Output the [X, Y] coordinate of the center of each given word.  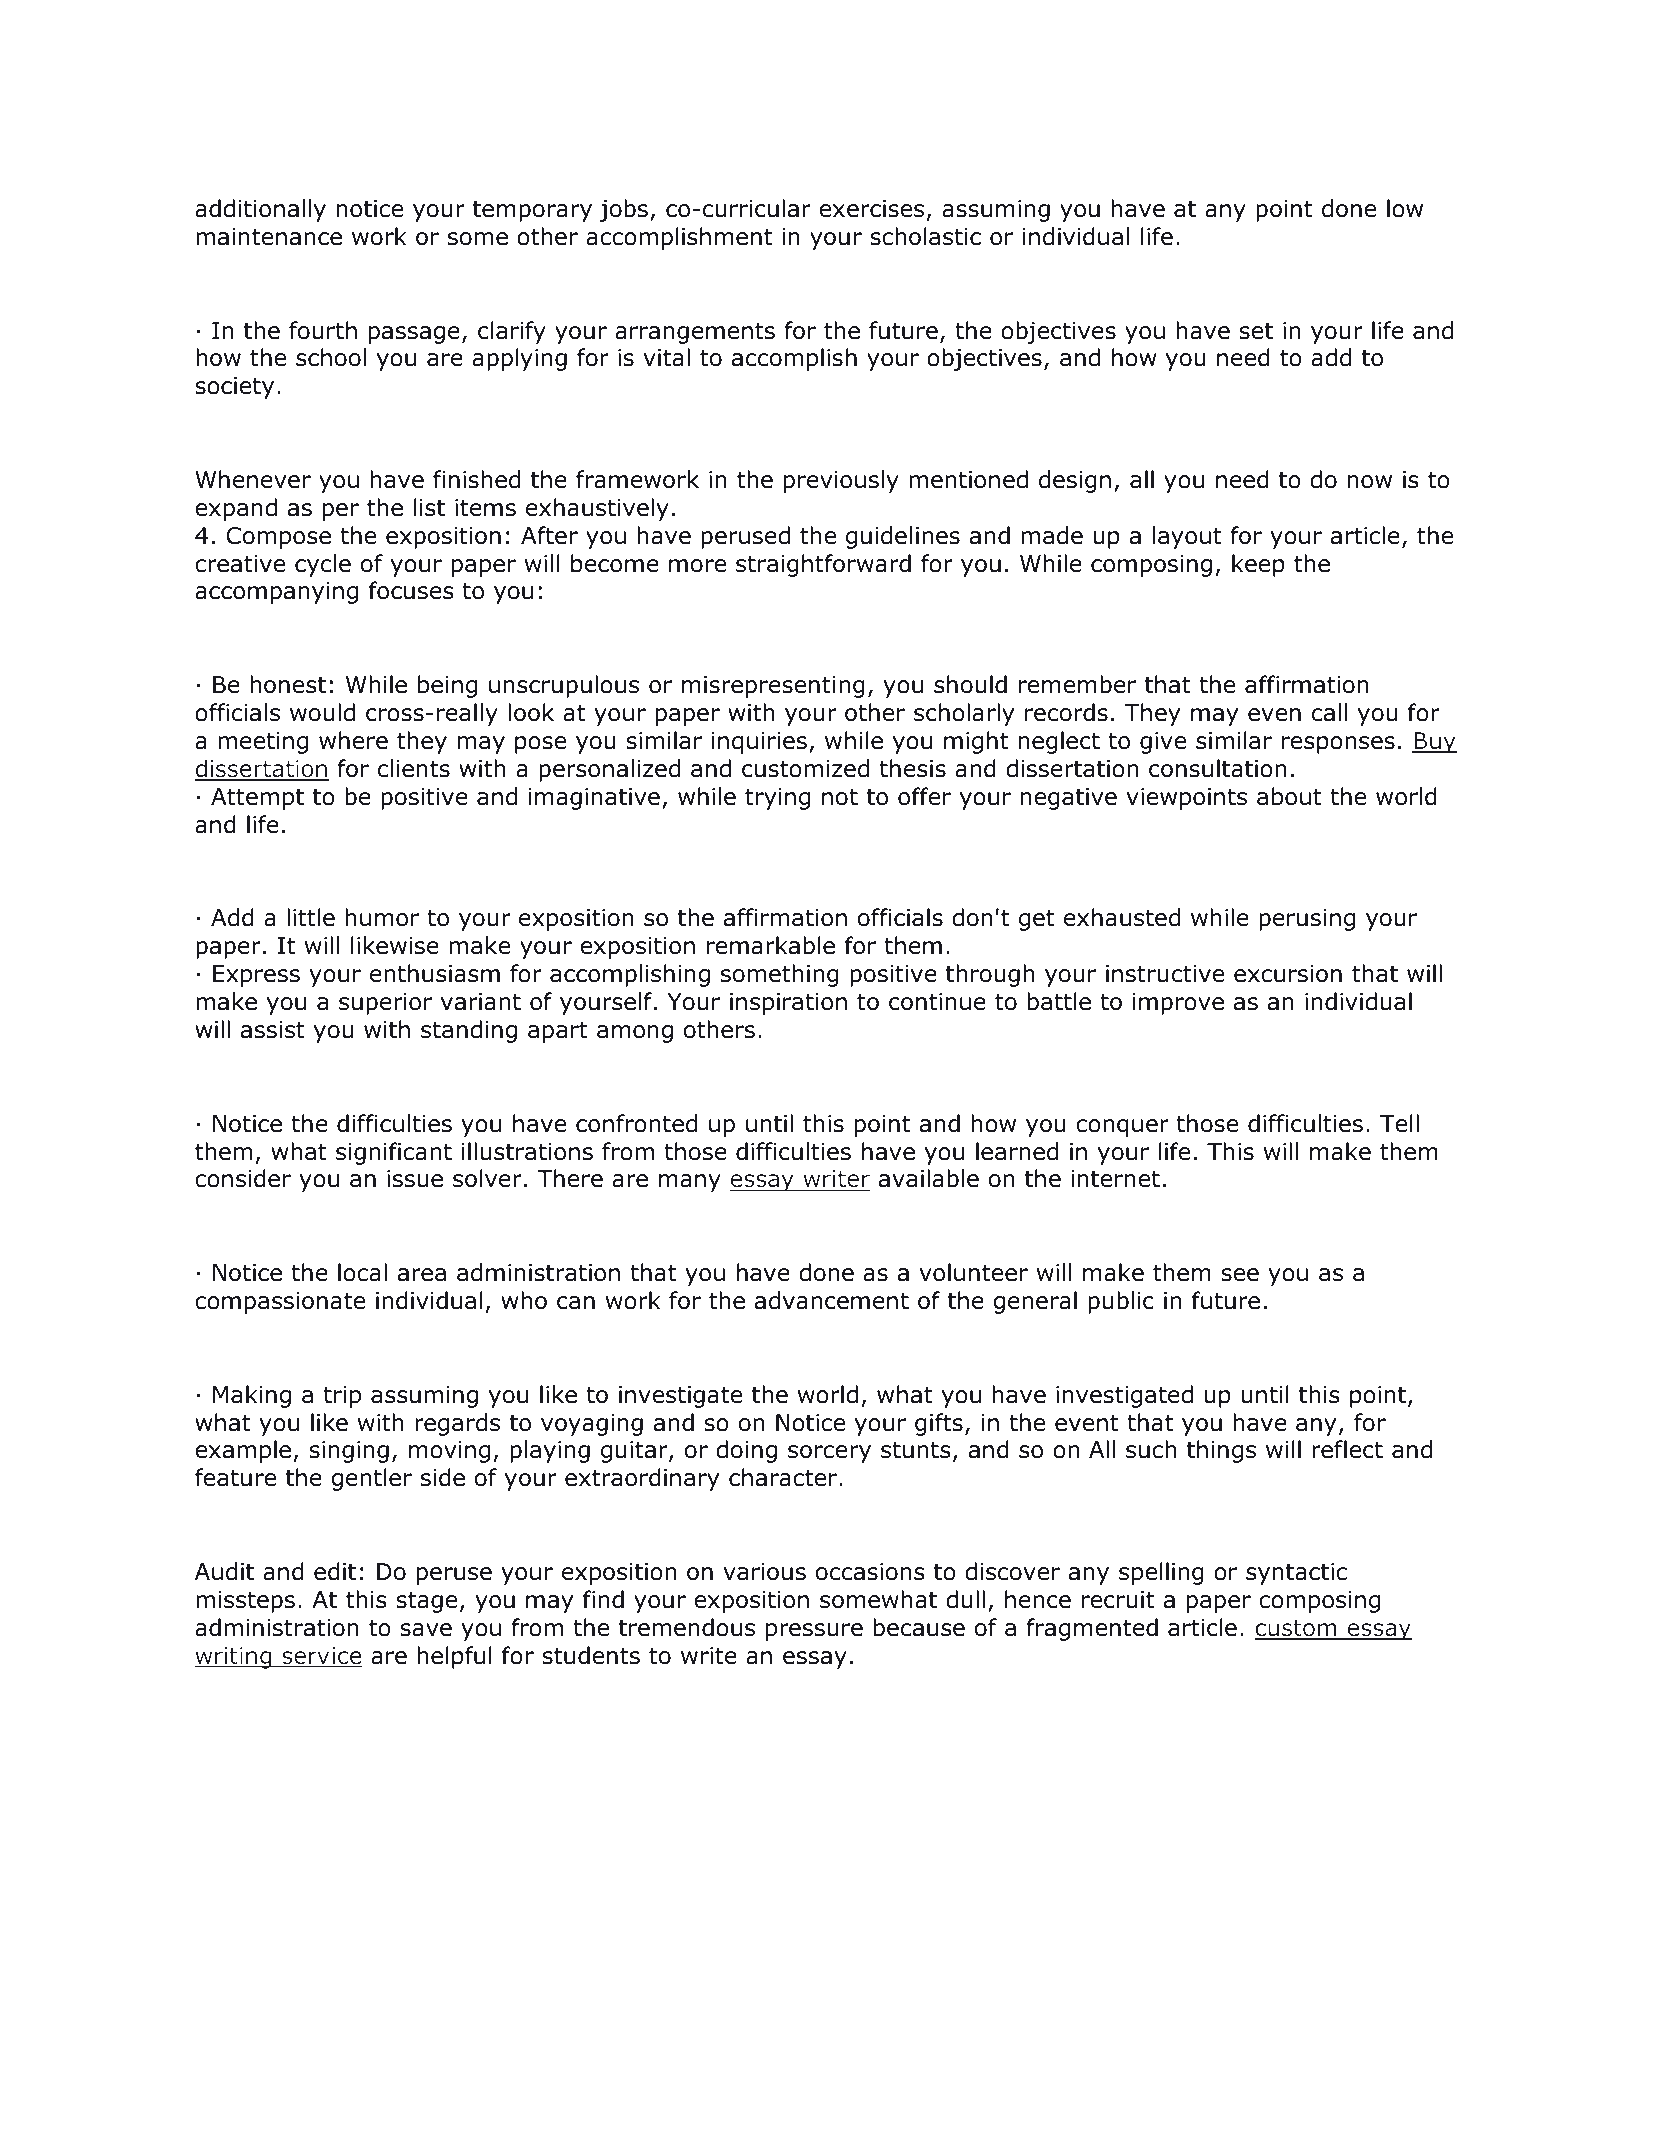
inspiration [788, 1004]
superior [385, 1004]
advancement [832, 1300]
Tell [1399, 1123]
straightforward [823, 565]
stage [426, 1602]
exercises [871, 209]
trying [777, 799]
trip [342, 1397]
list [429, 507]
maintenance [269, 237]
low [1405, 208]
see [1240, 1275]
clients [414, 768]
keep [1258, 565]
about [1289, 796]
